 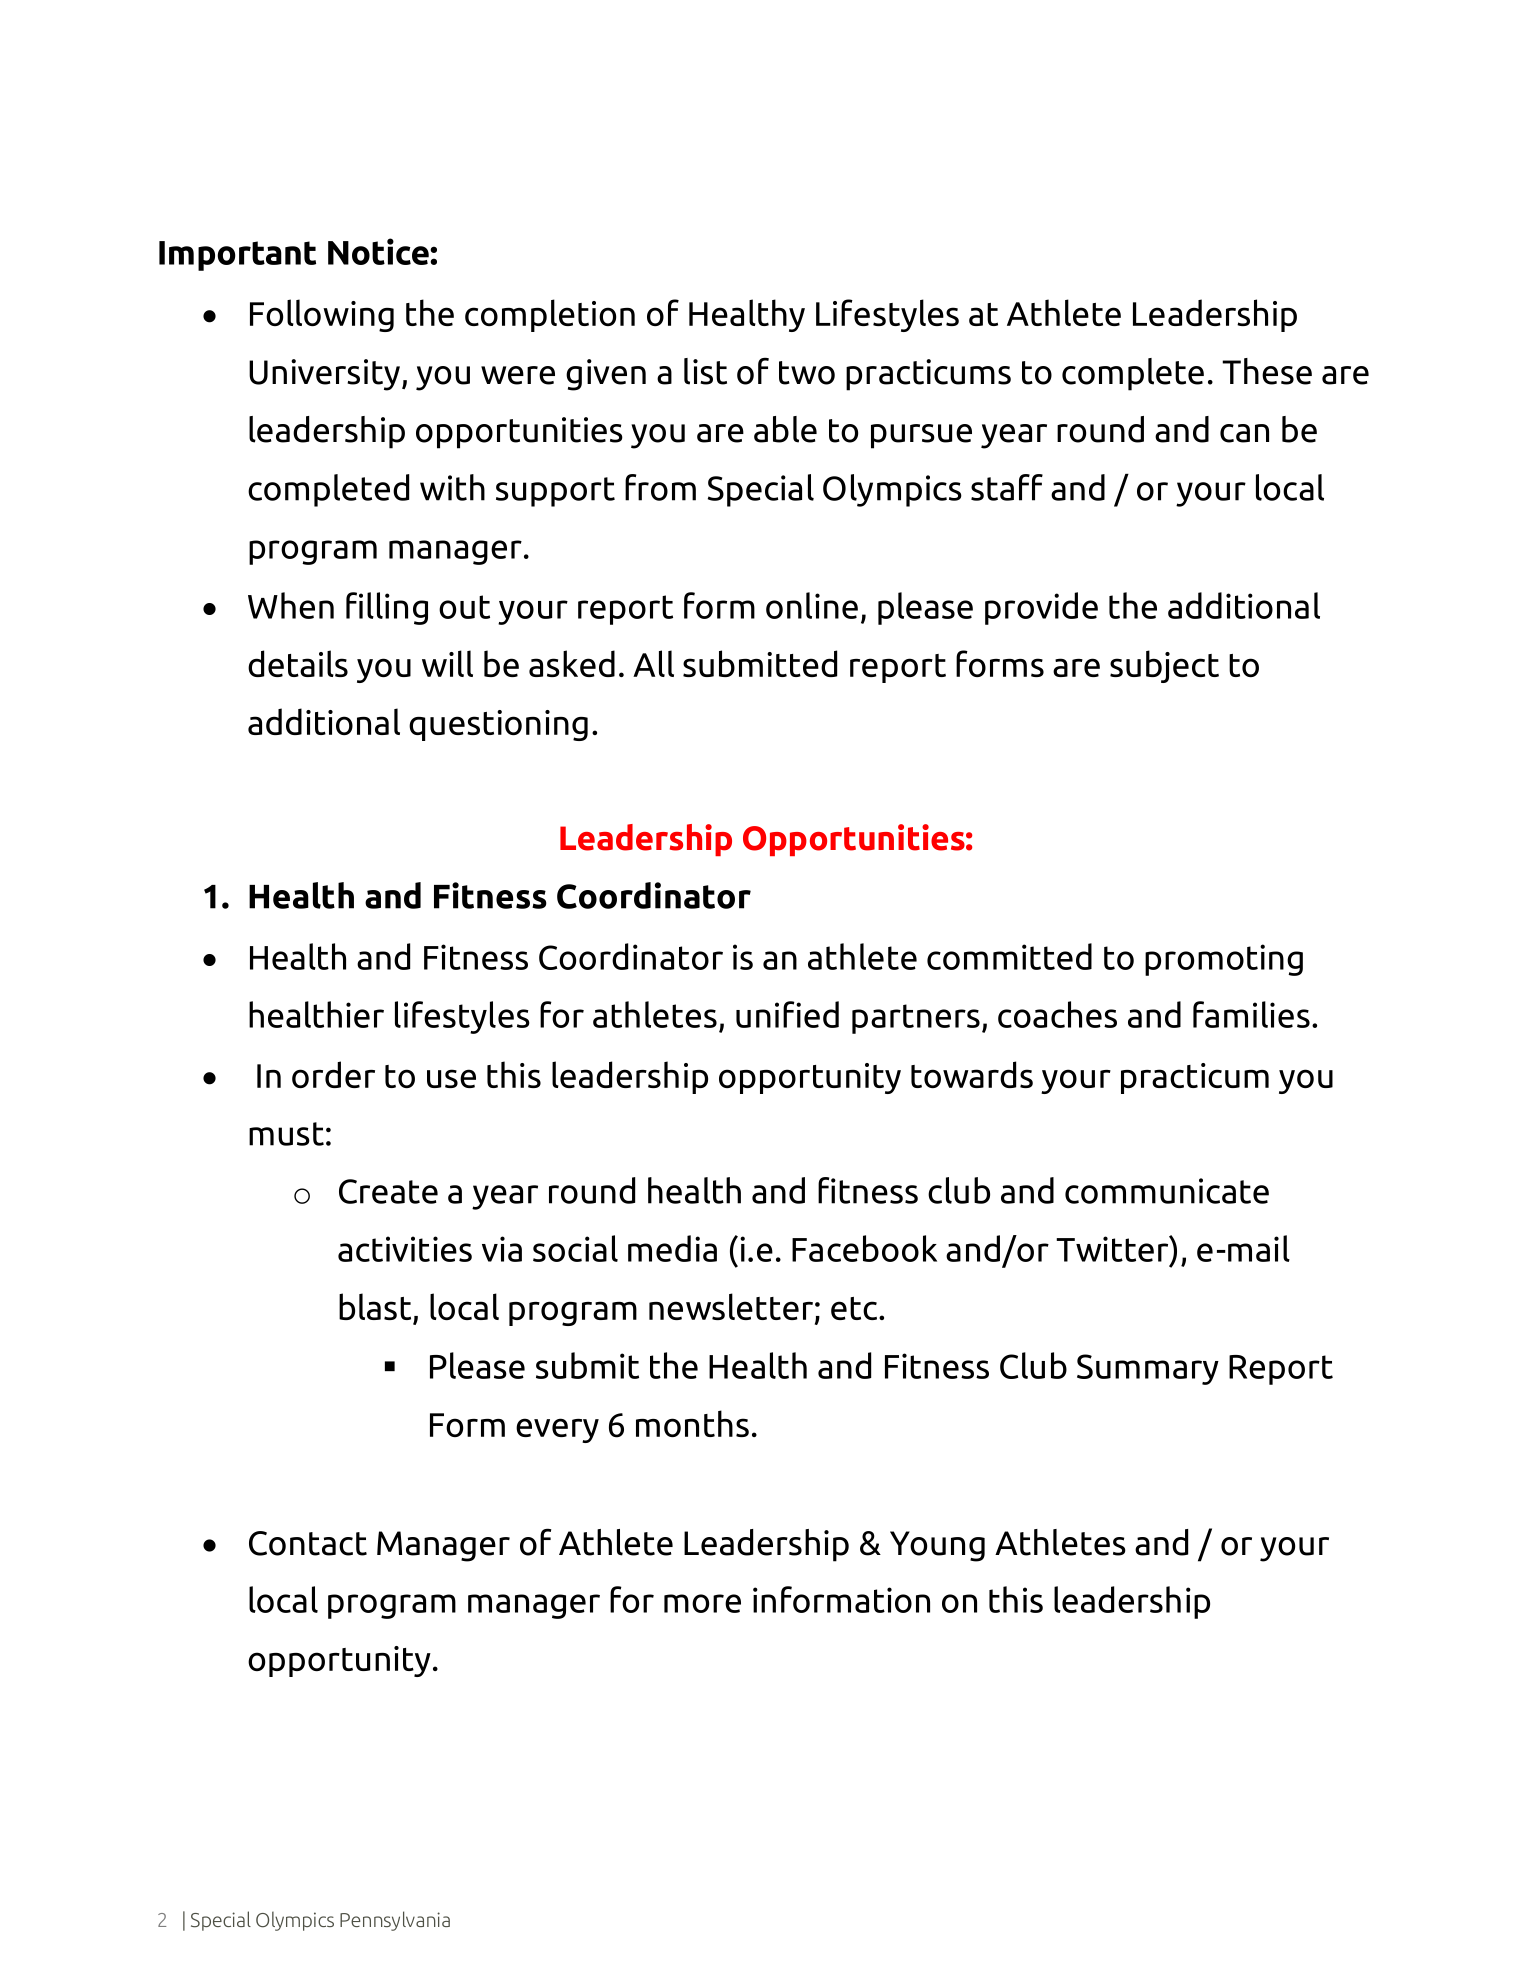 What do you see at coordinates (395, 1921) in the page?
I see `Pennsylvania` at bounding box center [395, 1921].
